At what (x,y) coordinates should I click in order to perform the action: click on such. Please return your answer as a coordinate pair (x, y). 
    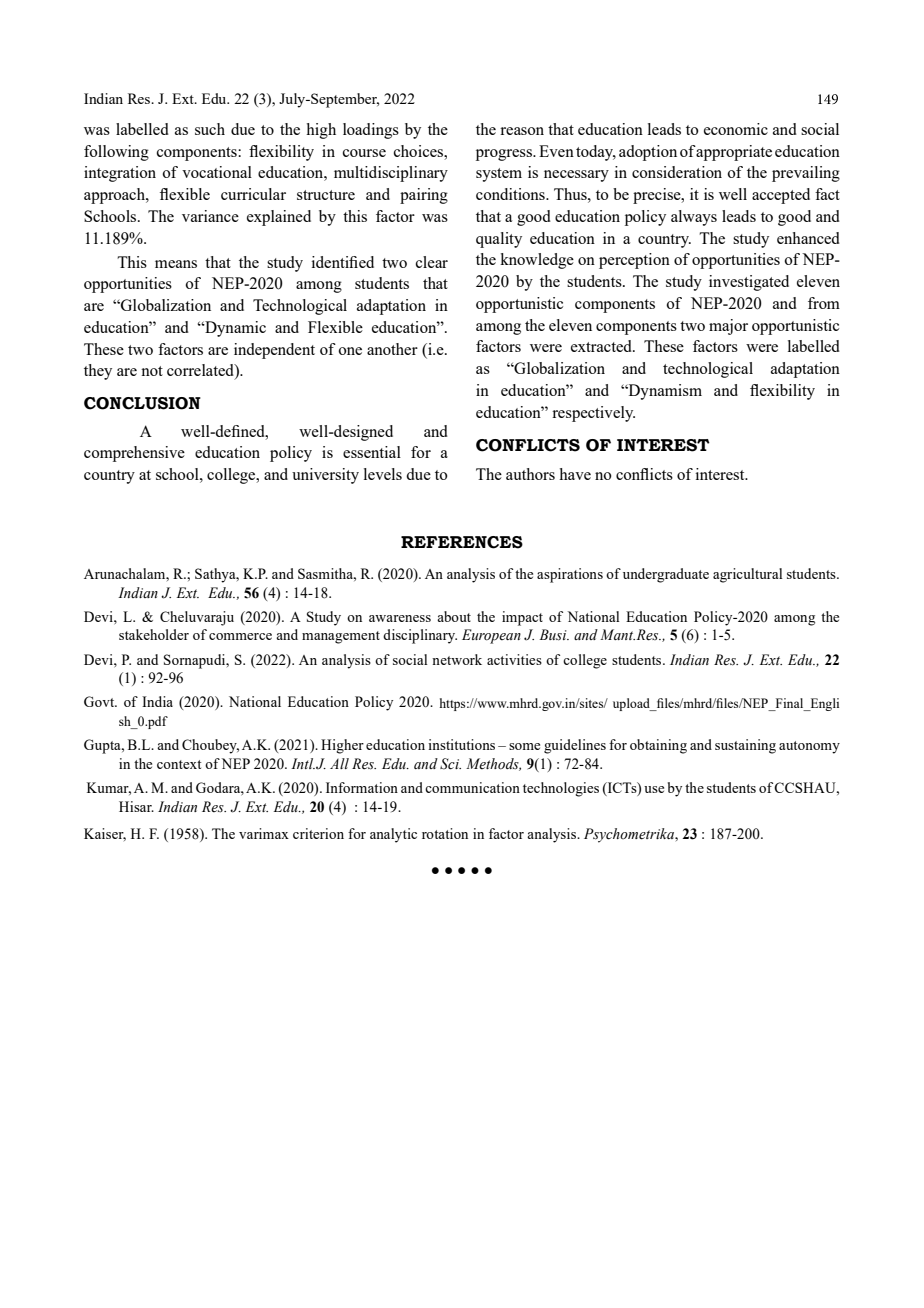
    Looking at the image, I should click on (210, 129).
